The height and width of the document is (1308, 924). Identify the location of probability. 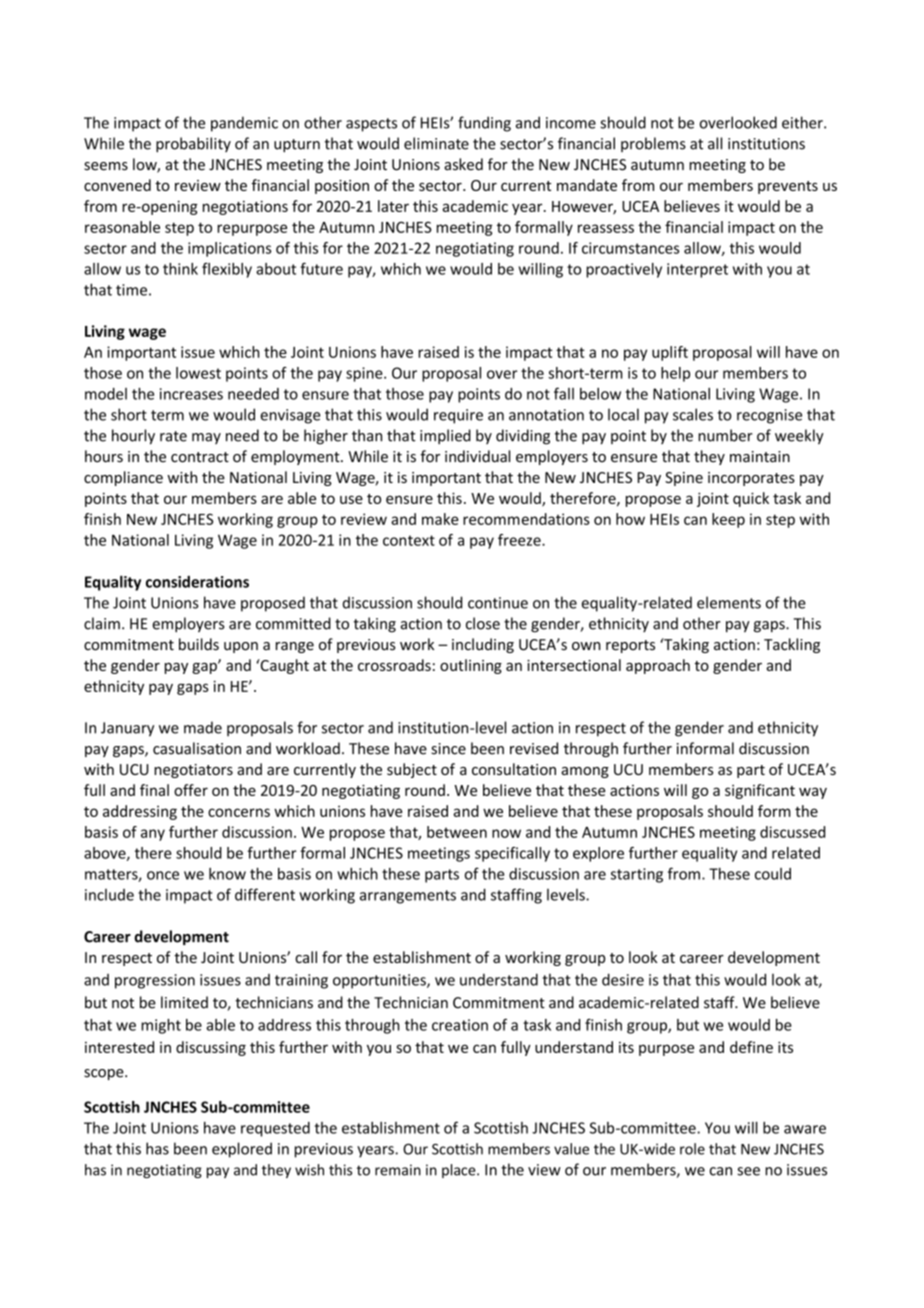
(193, 145).
